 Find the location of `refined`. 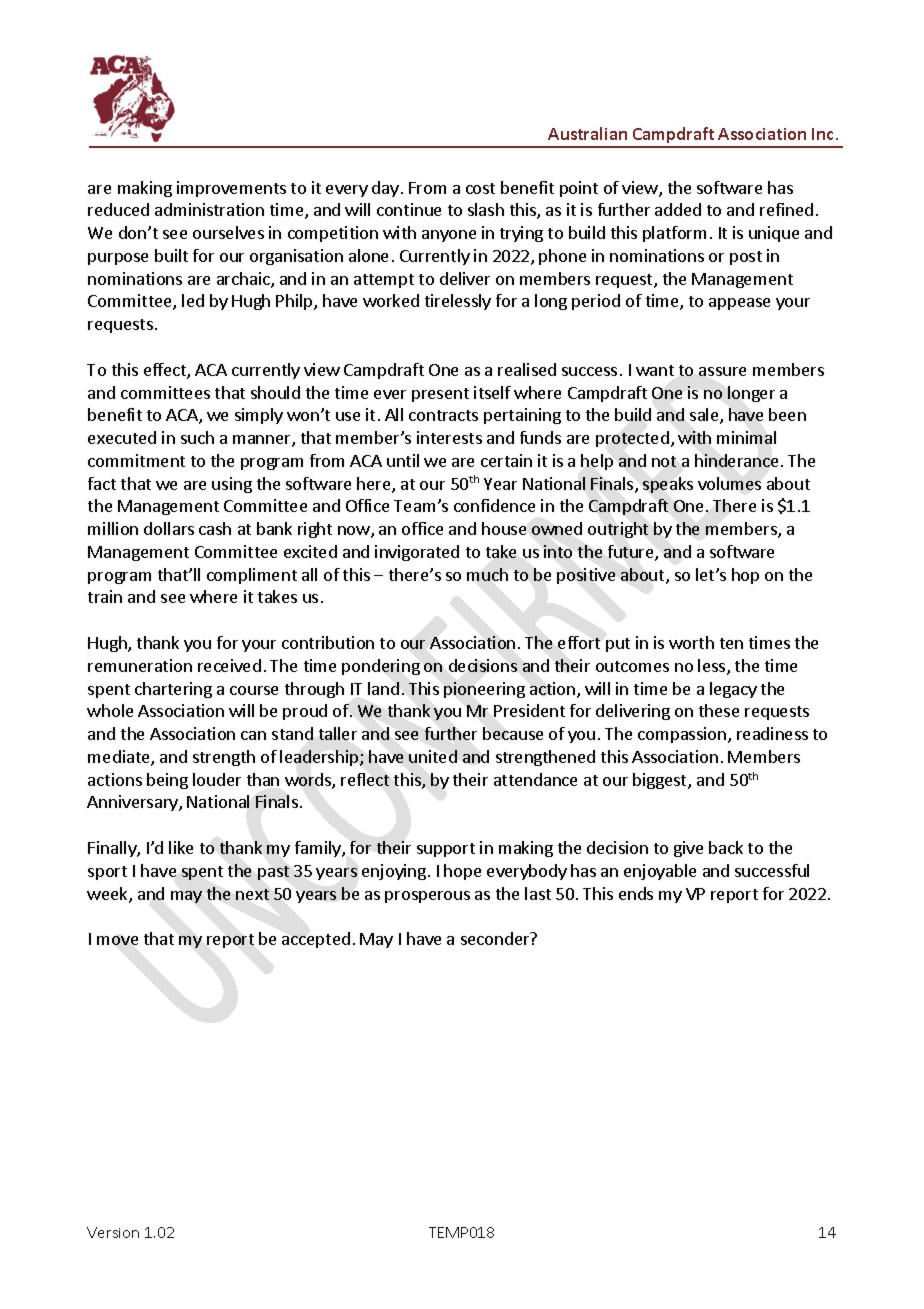

refined is located at coordinates (786, 209).
